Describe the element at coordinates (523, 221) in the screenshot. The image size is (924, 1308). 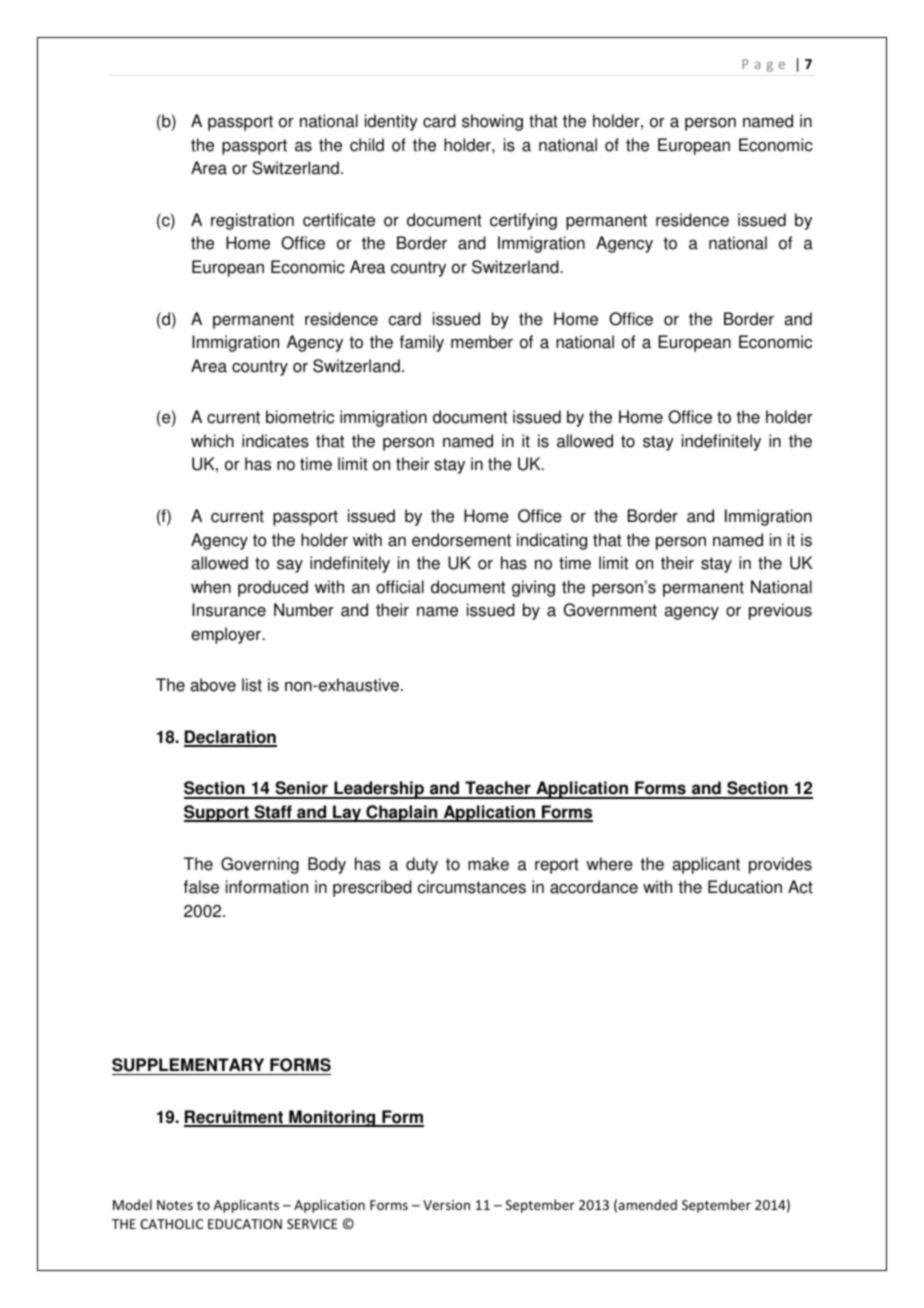
I see `certifying` at that location.
